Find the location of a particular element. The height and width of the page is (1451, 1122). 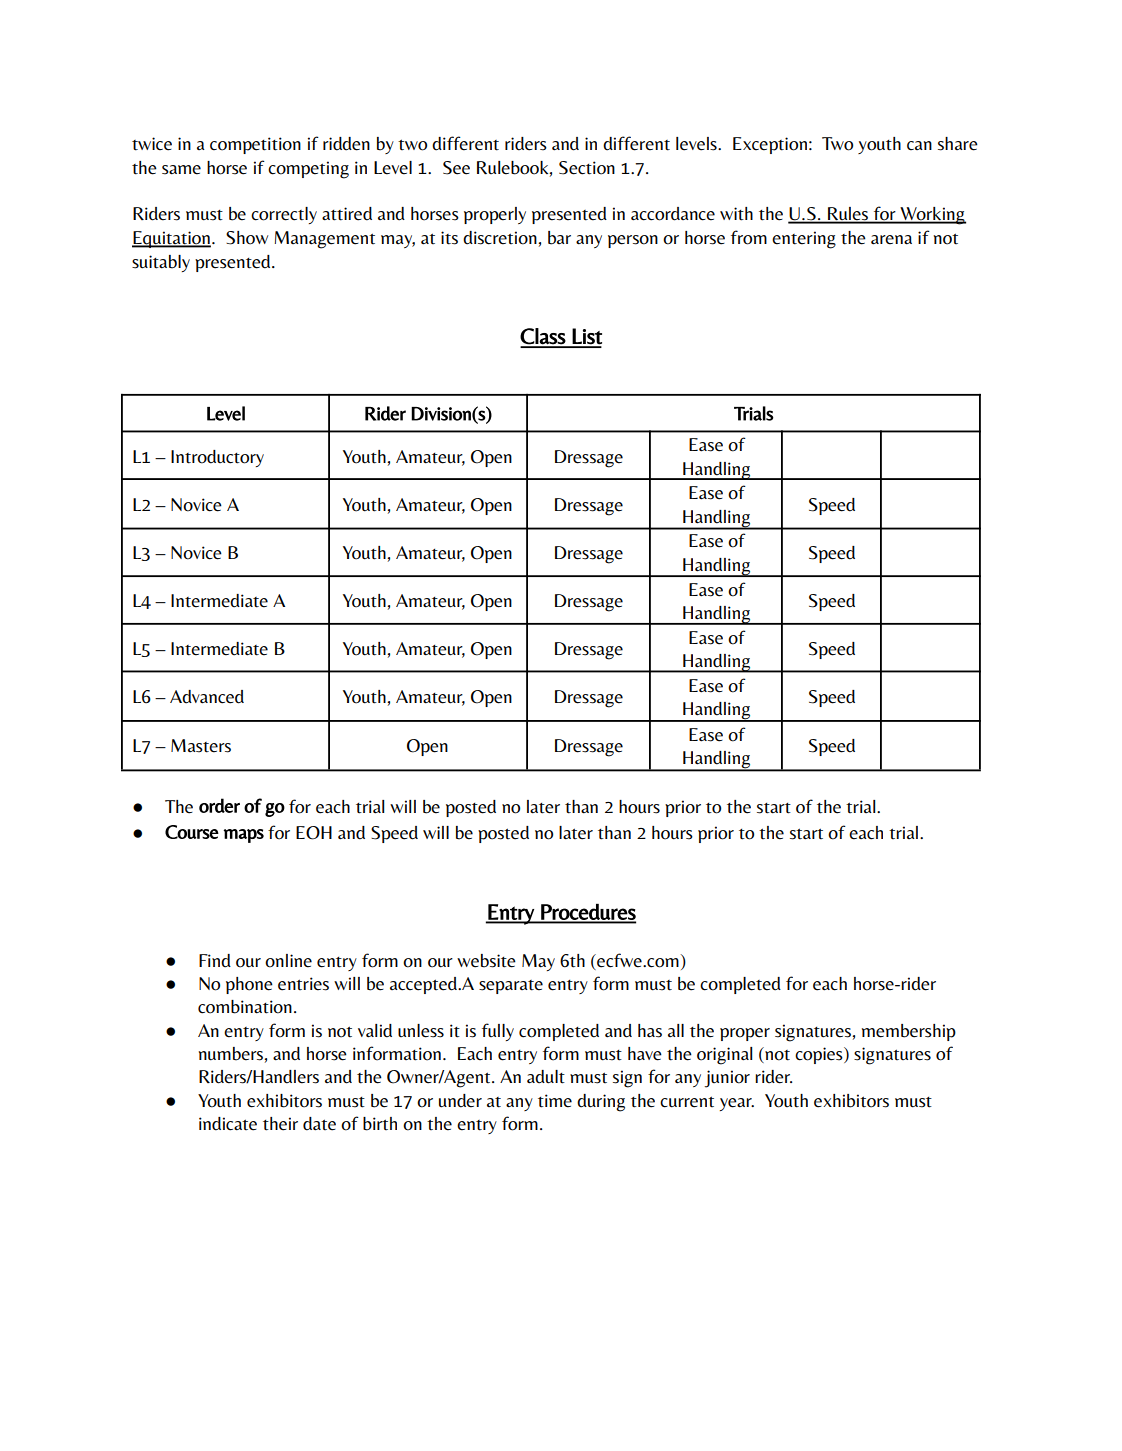

List is located at coordinates (586, 337).
